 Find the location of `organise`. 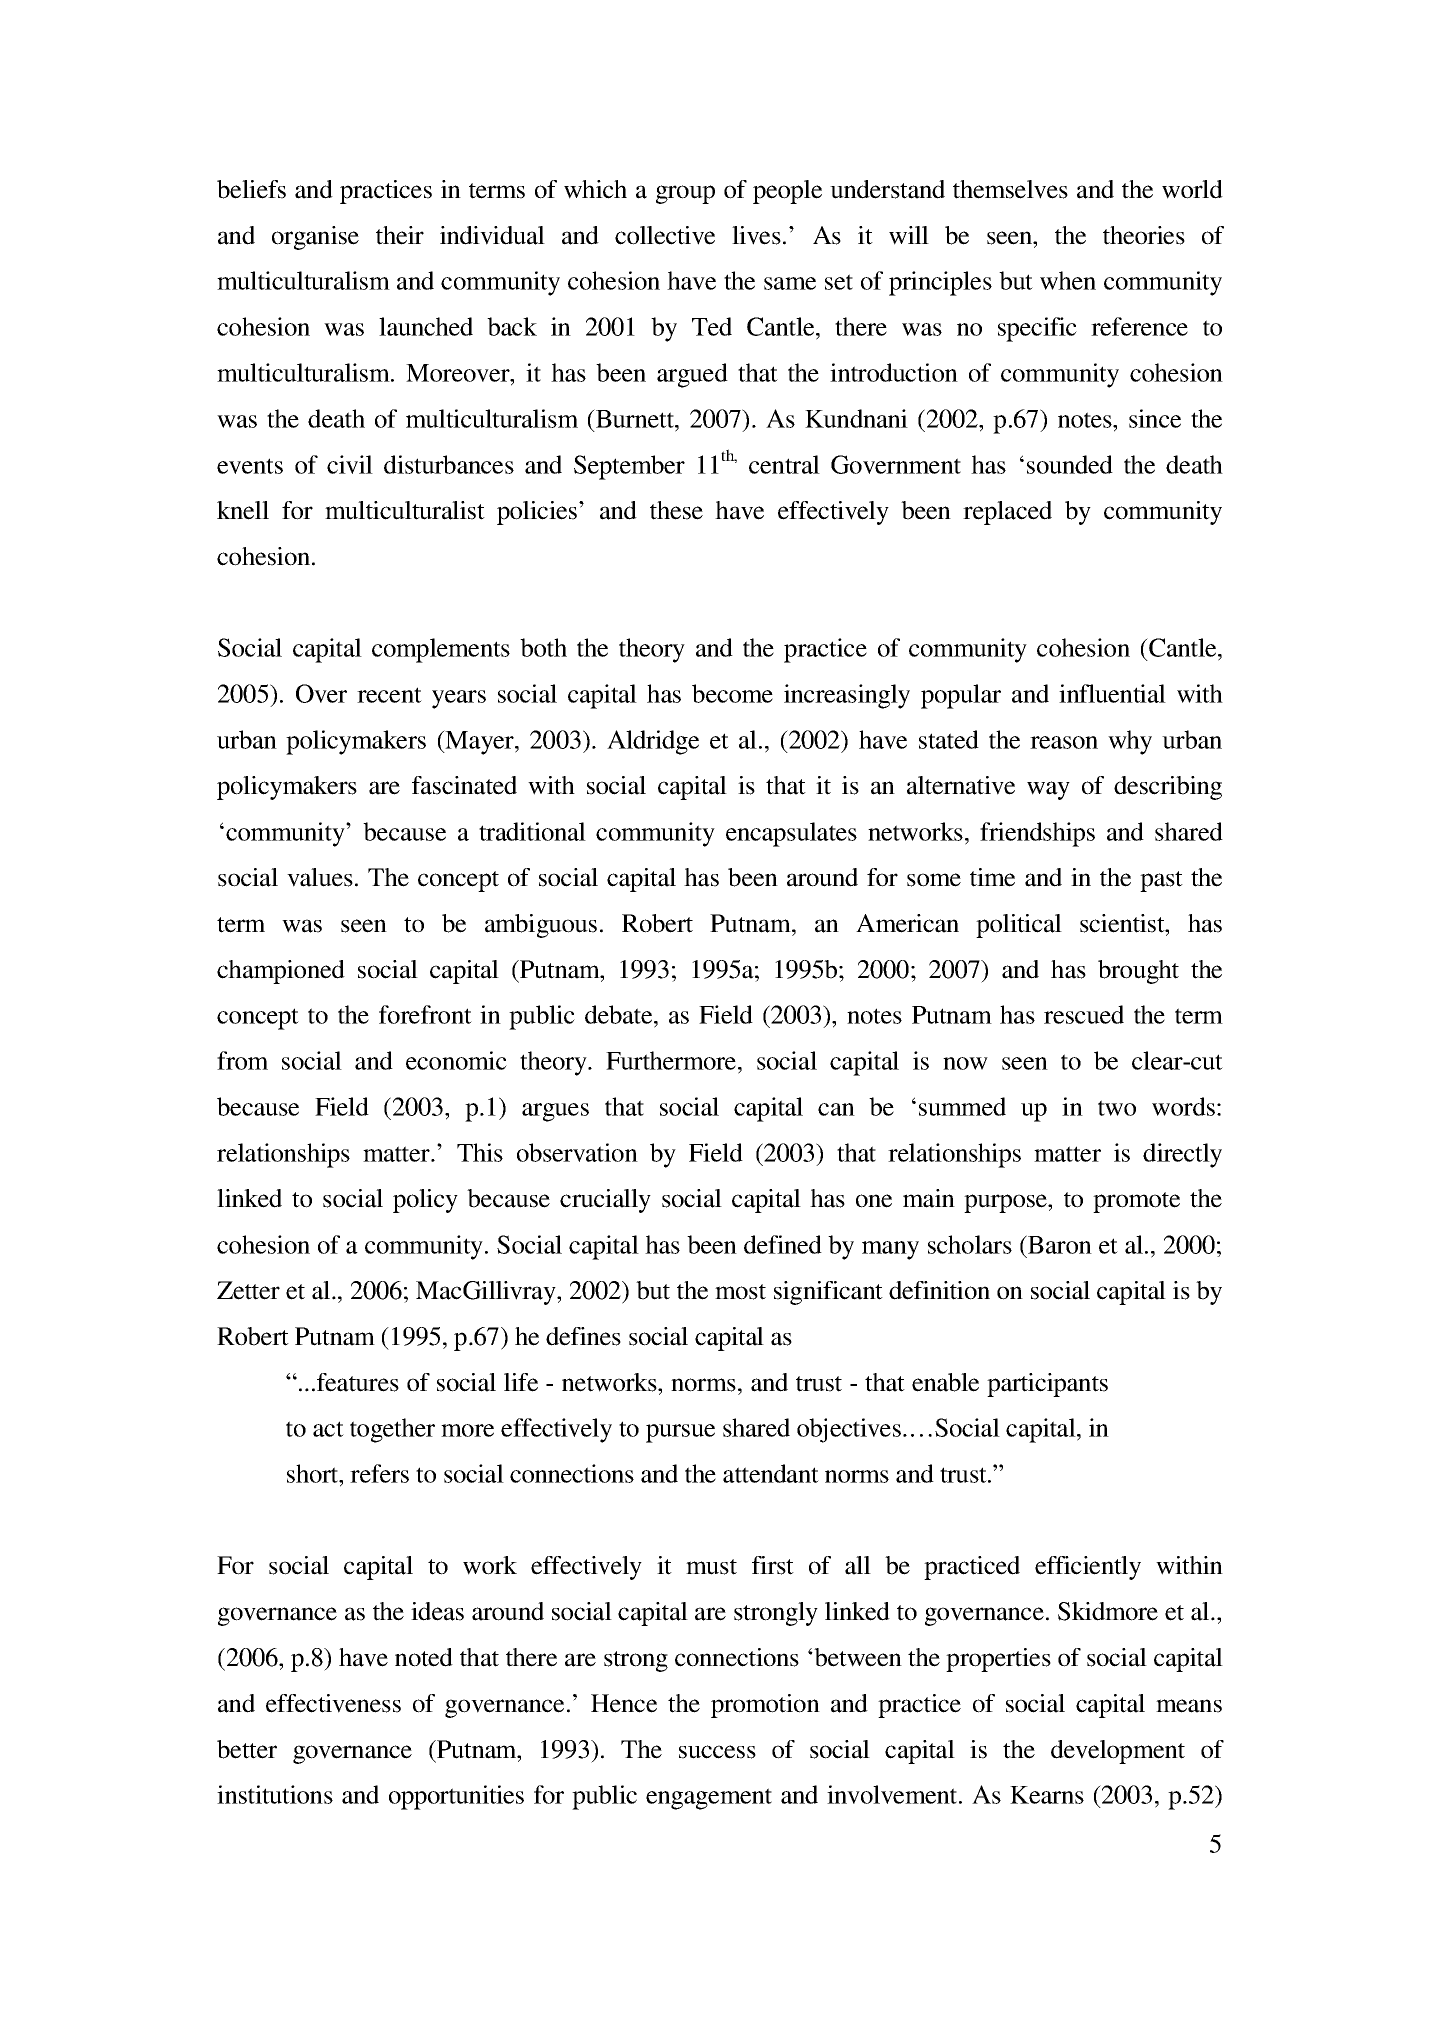

organise is located at coordinates (315, 238).
